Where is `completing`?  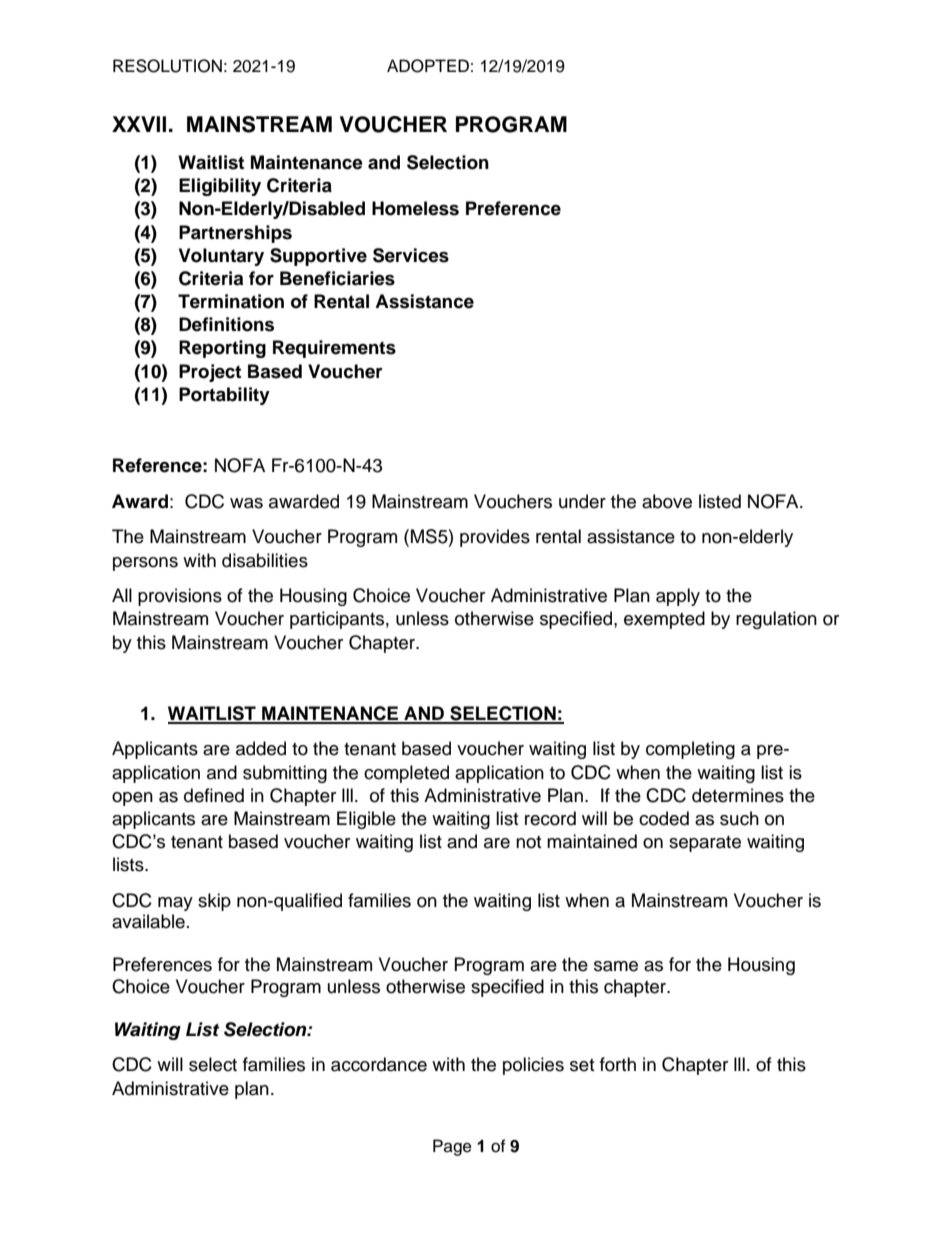
completing is located at coordinates (690, 750).
